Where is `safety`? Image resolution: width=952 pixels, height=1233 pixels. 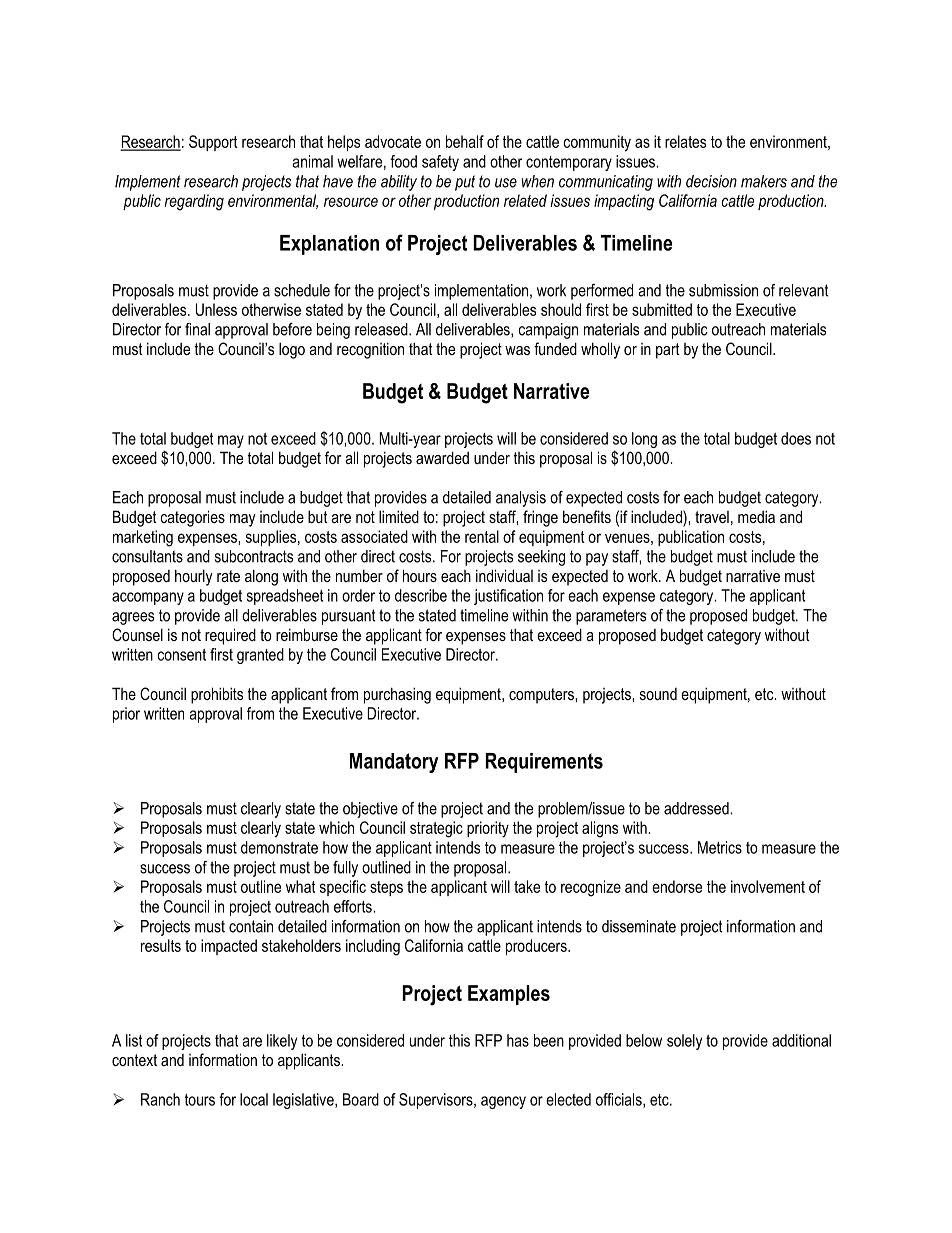 safety is located at coordinates (440, 163).
